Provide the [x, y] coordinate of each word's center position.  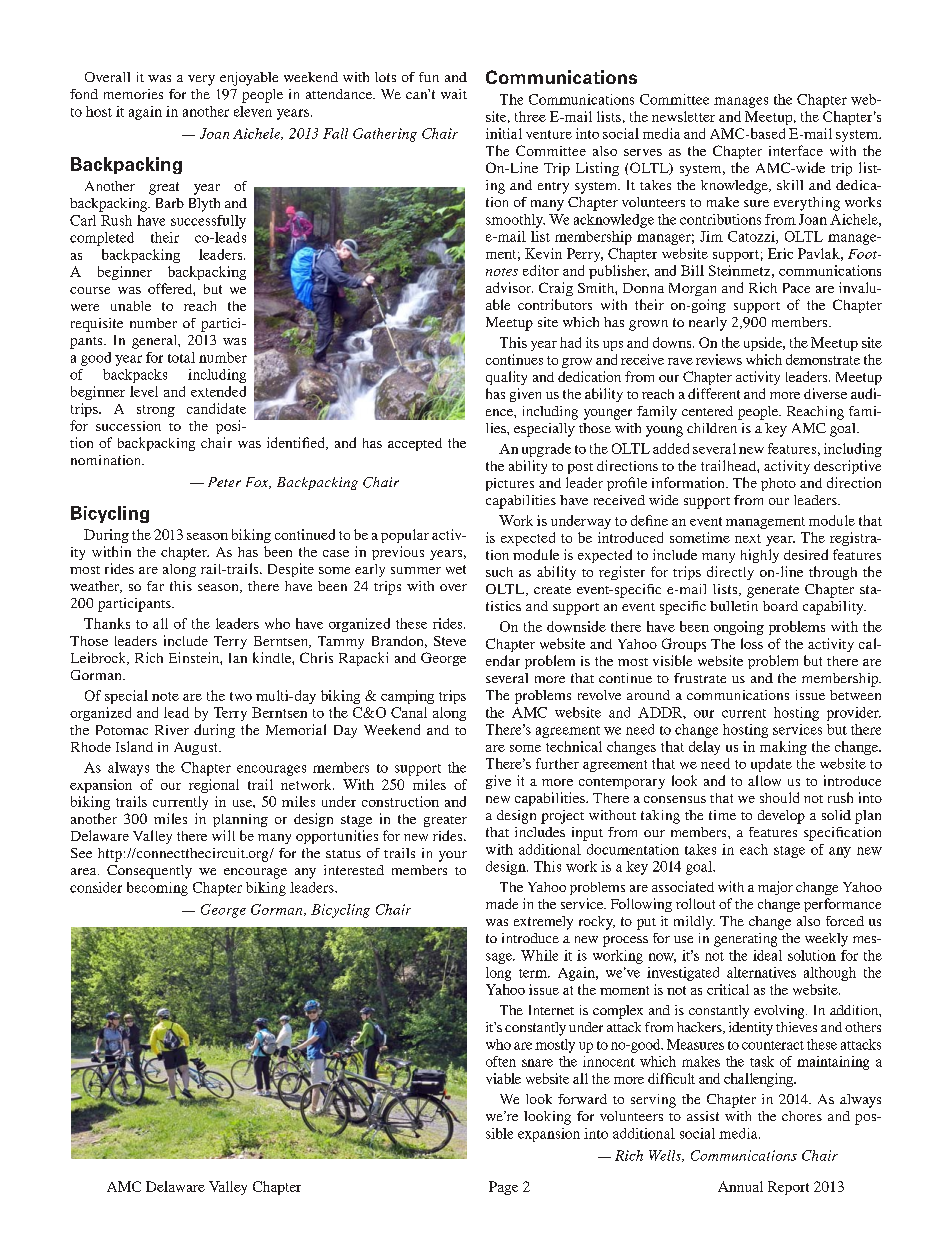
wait [454, 94]
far [155, 586]
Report [788, 1188]
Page [503, 1188]
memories [133, 94]
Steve [450, 641]
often [501, 1061]
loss [752, 643]
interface [796, 150]
